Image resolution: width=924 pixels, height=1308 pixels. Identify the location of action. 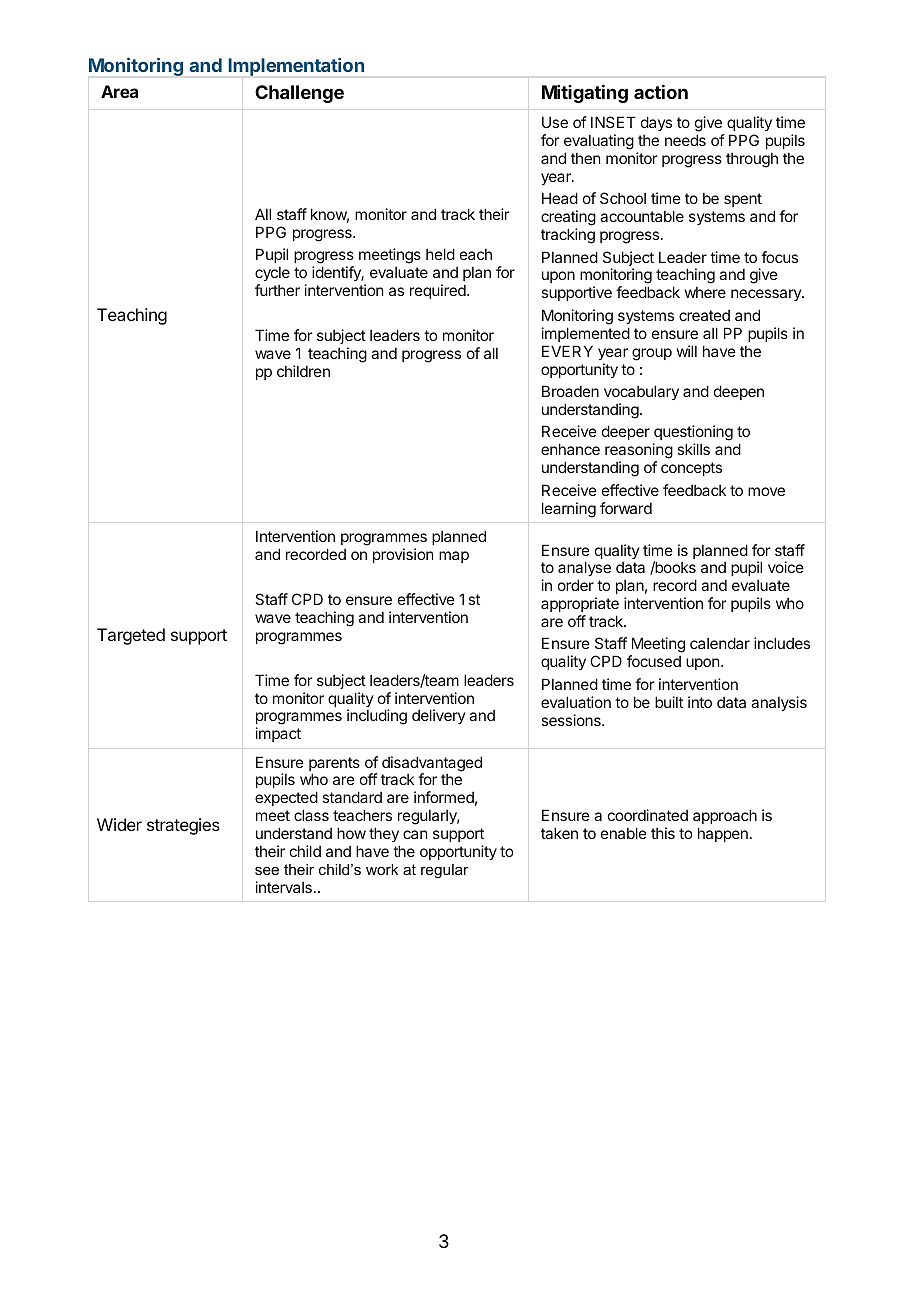
(661, 92).
